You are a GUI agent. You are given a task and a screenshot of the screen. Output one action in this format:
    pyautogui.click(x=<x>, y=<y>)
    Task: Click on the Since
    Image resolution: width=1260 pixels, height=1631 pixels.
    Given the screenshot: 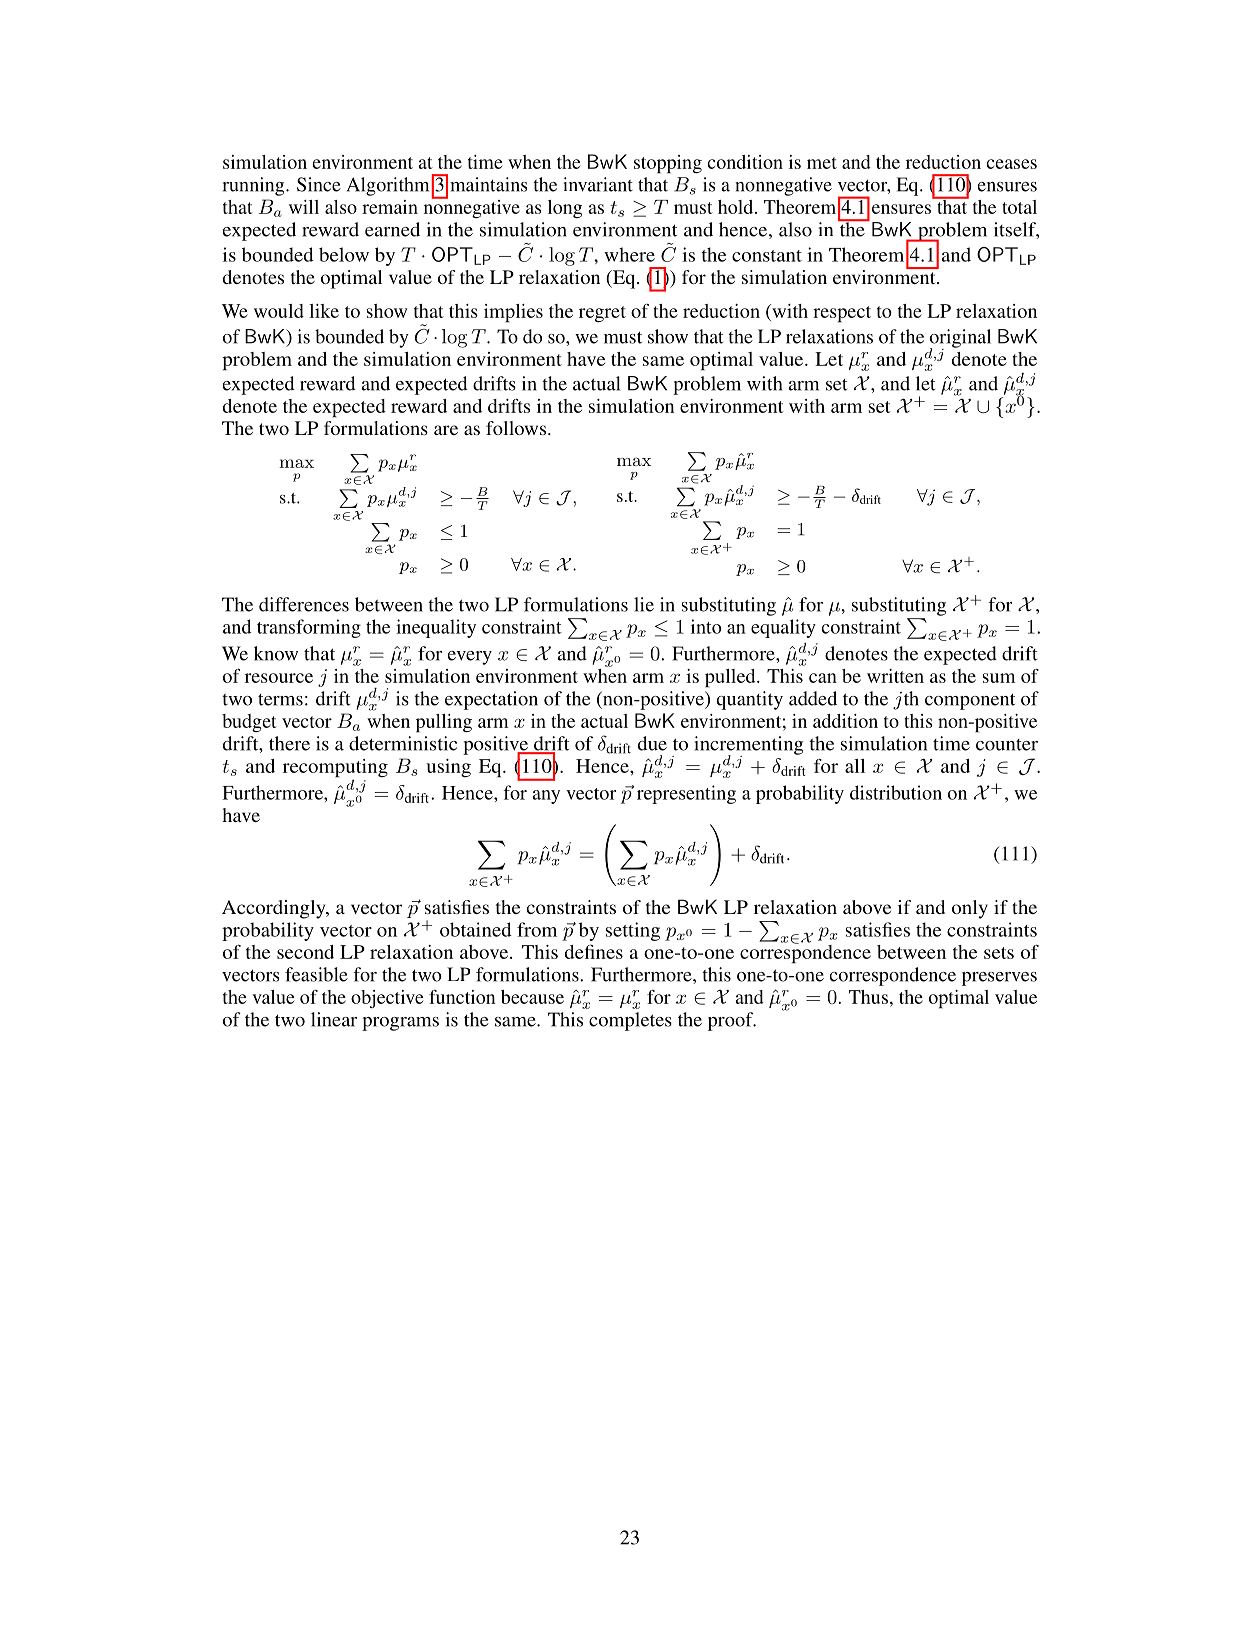 What is the action you would take?
    pyautogui.click(x=319, y=184)
